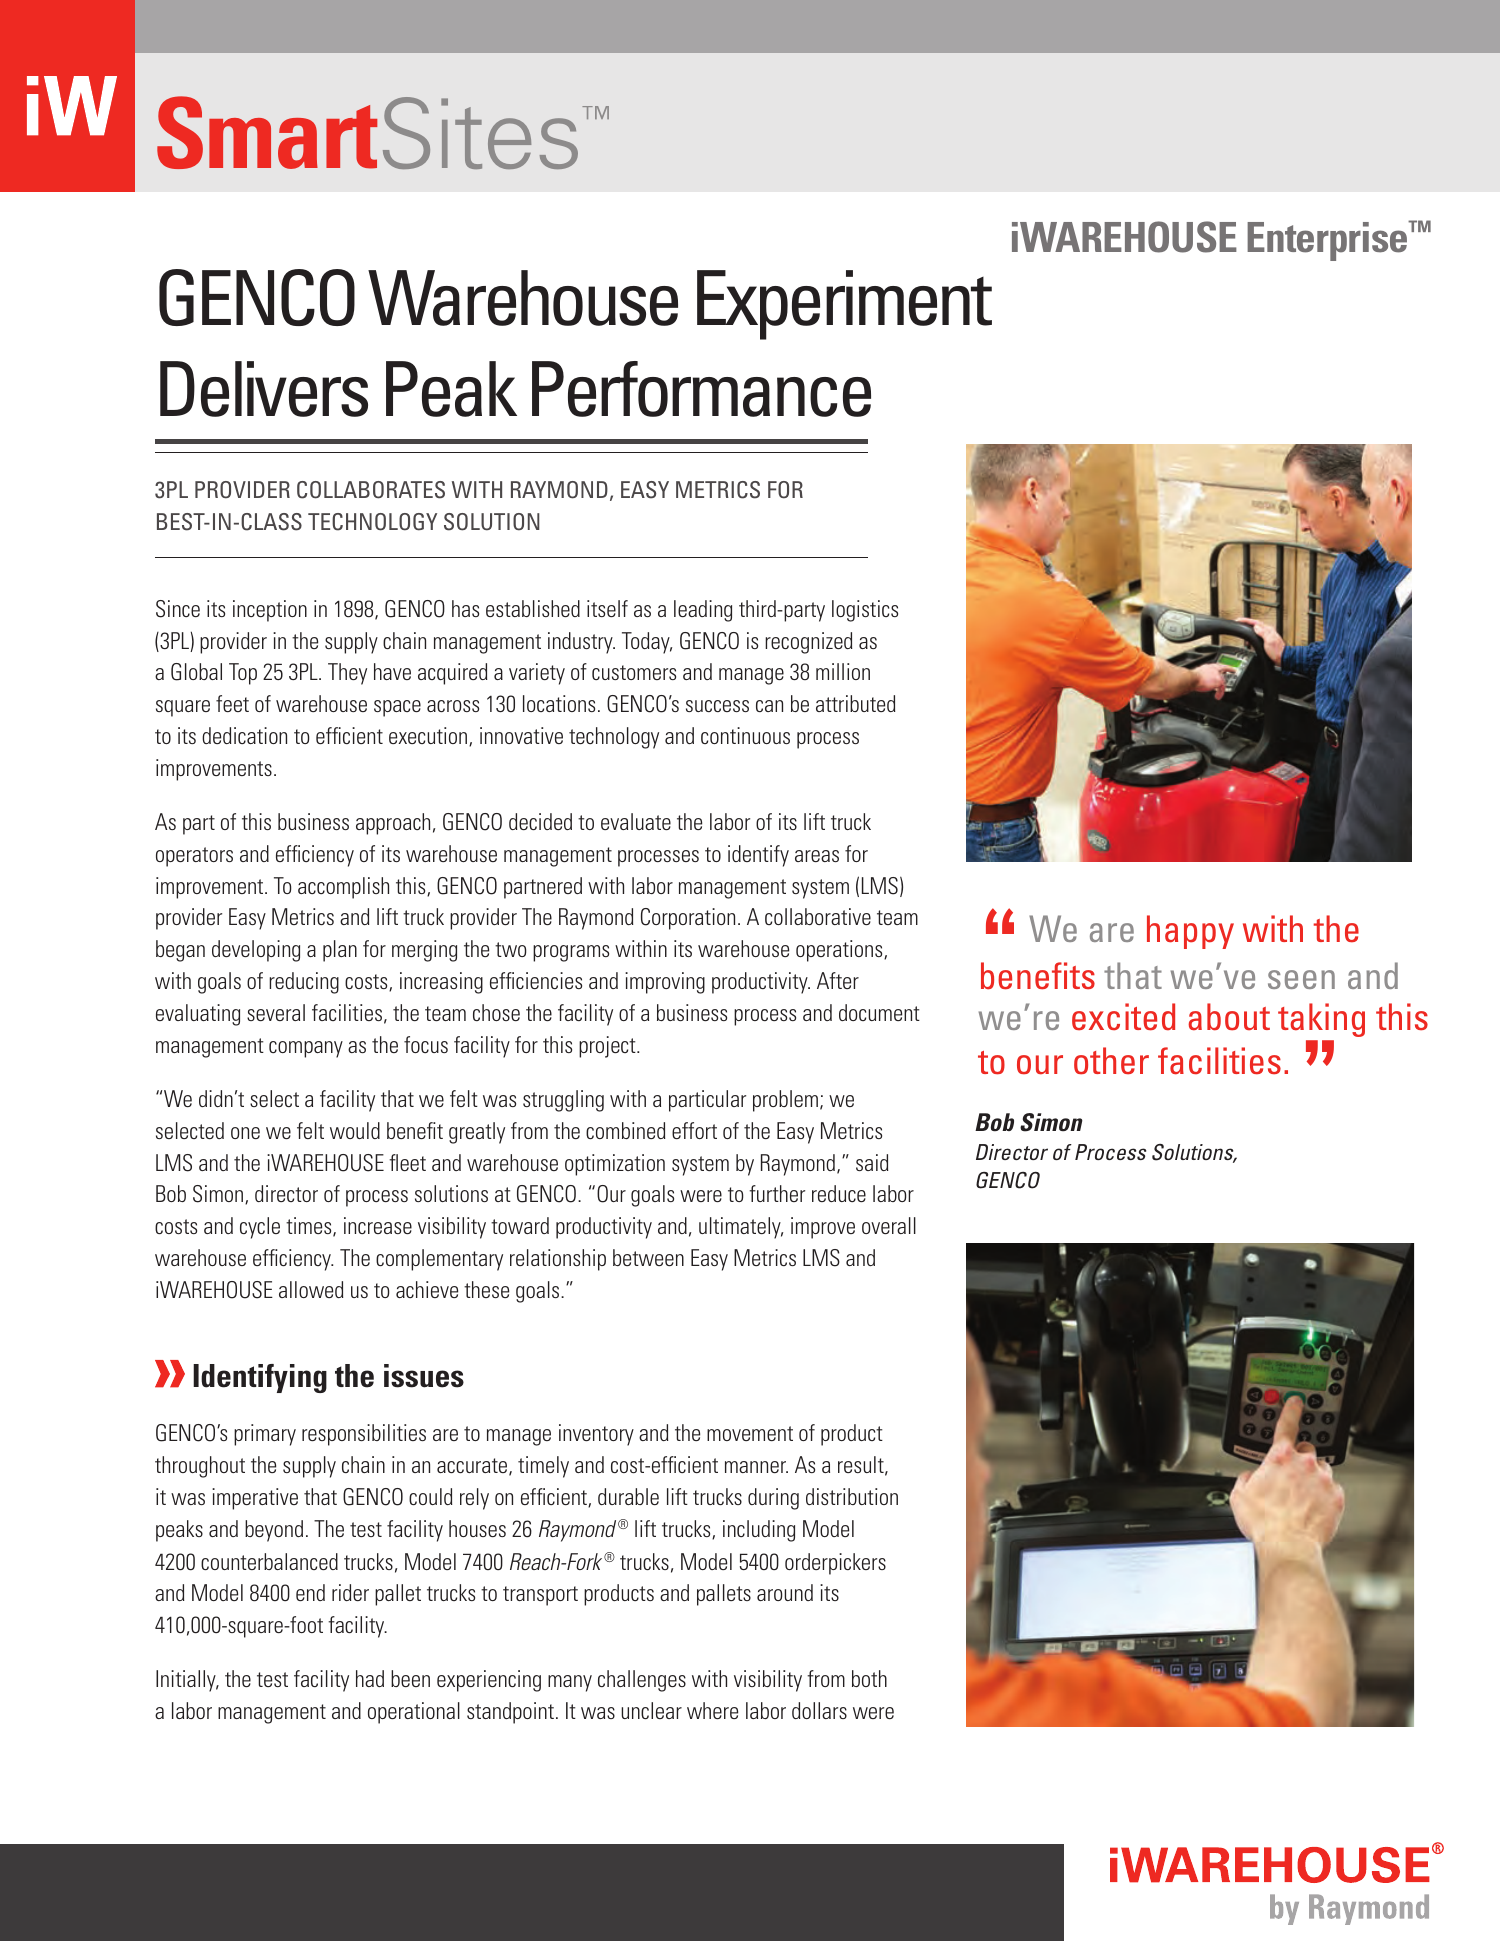 This document has width=1500, height=1941. Describe the element at coordinates (1229, 1017) in the document. I see `about` at that location.
